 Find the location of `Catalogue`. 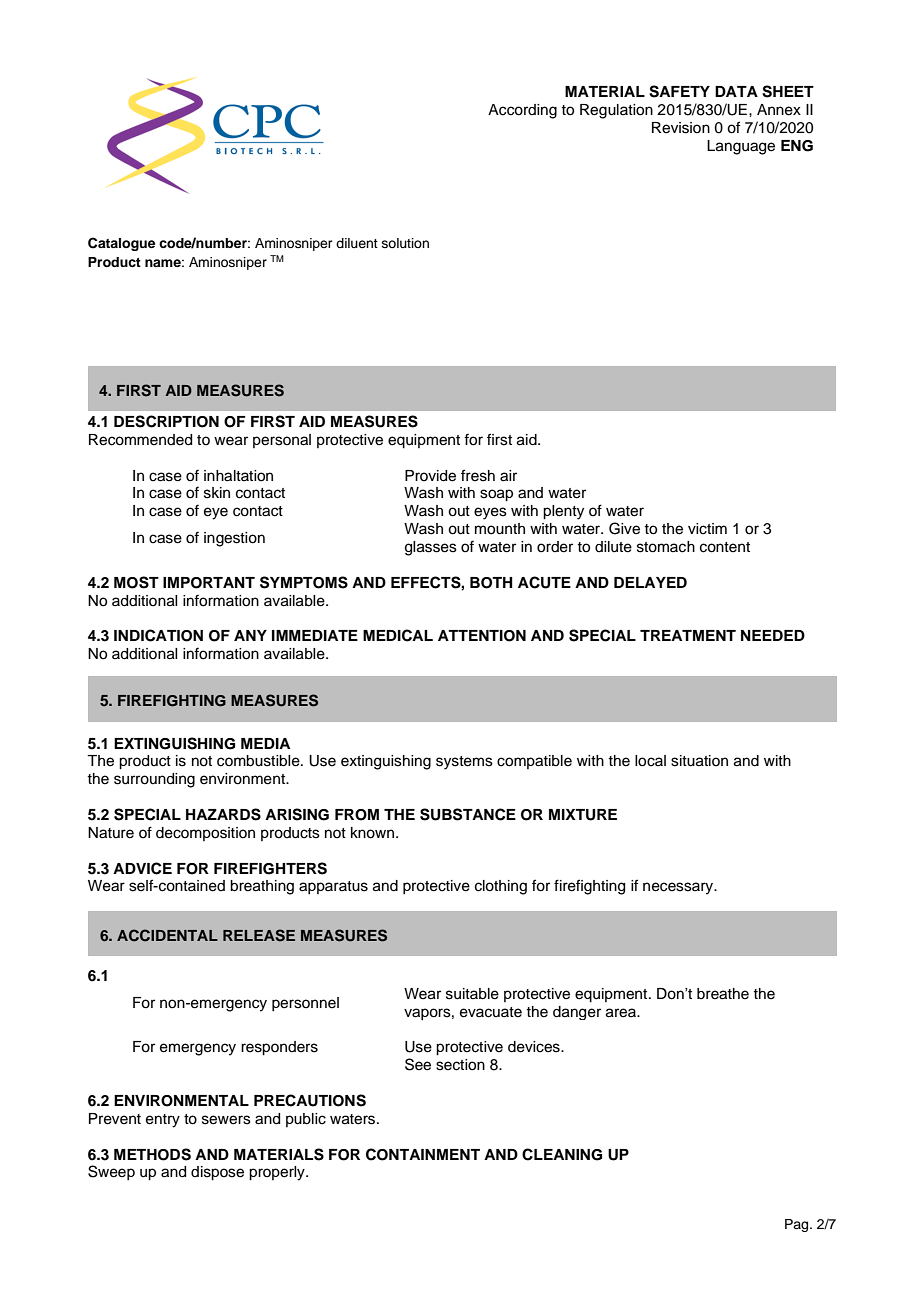

Catalogue is located at coordinates (121, 244).
